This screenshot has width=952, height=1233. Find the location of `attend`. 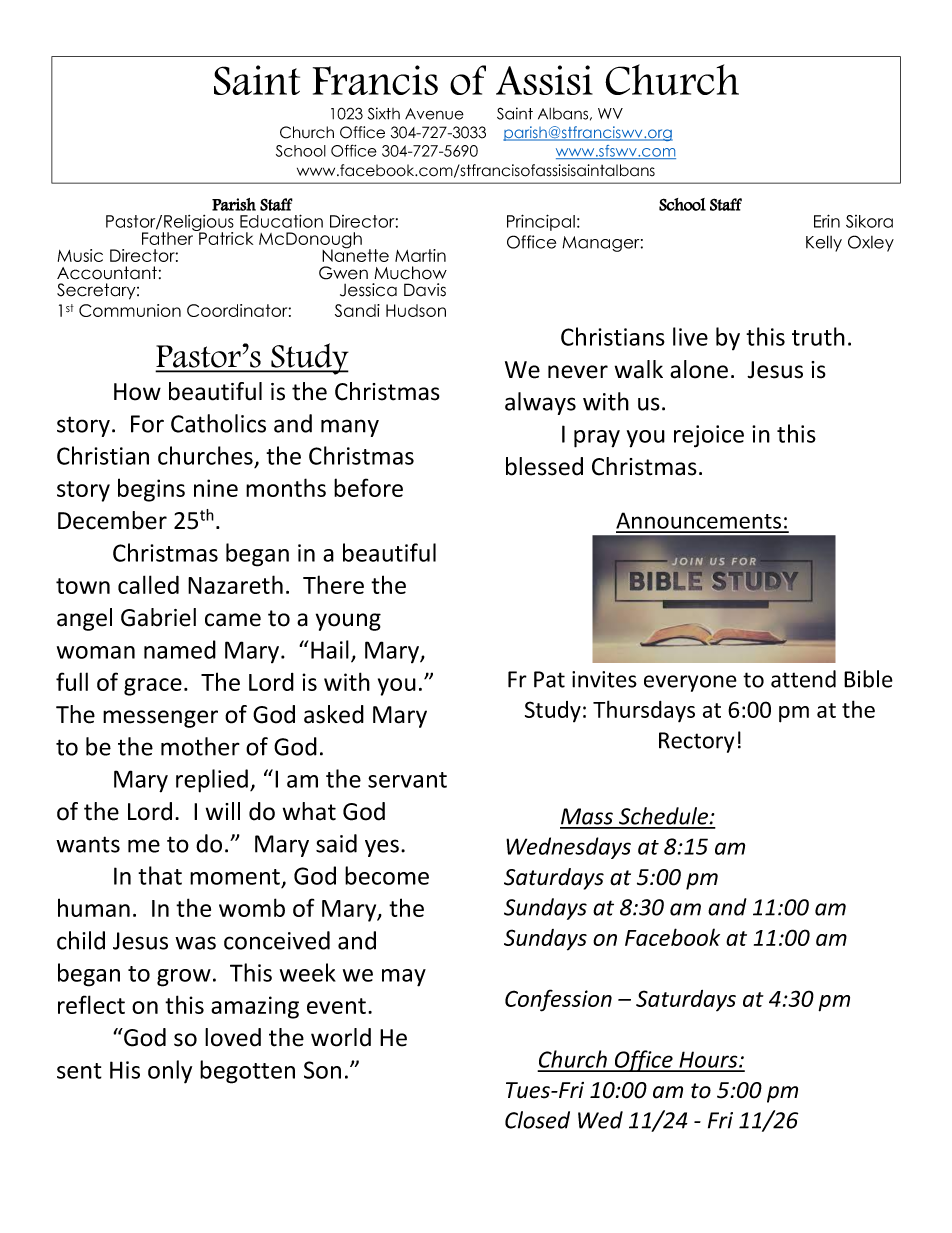

attend is located at coordinates (803, 679).
